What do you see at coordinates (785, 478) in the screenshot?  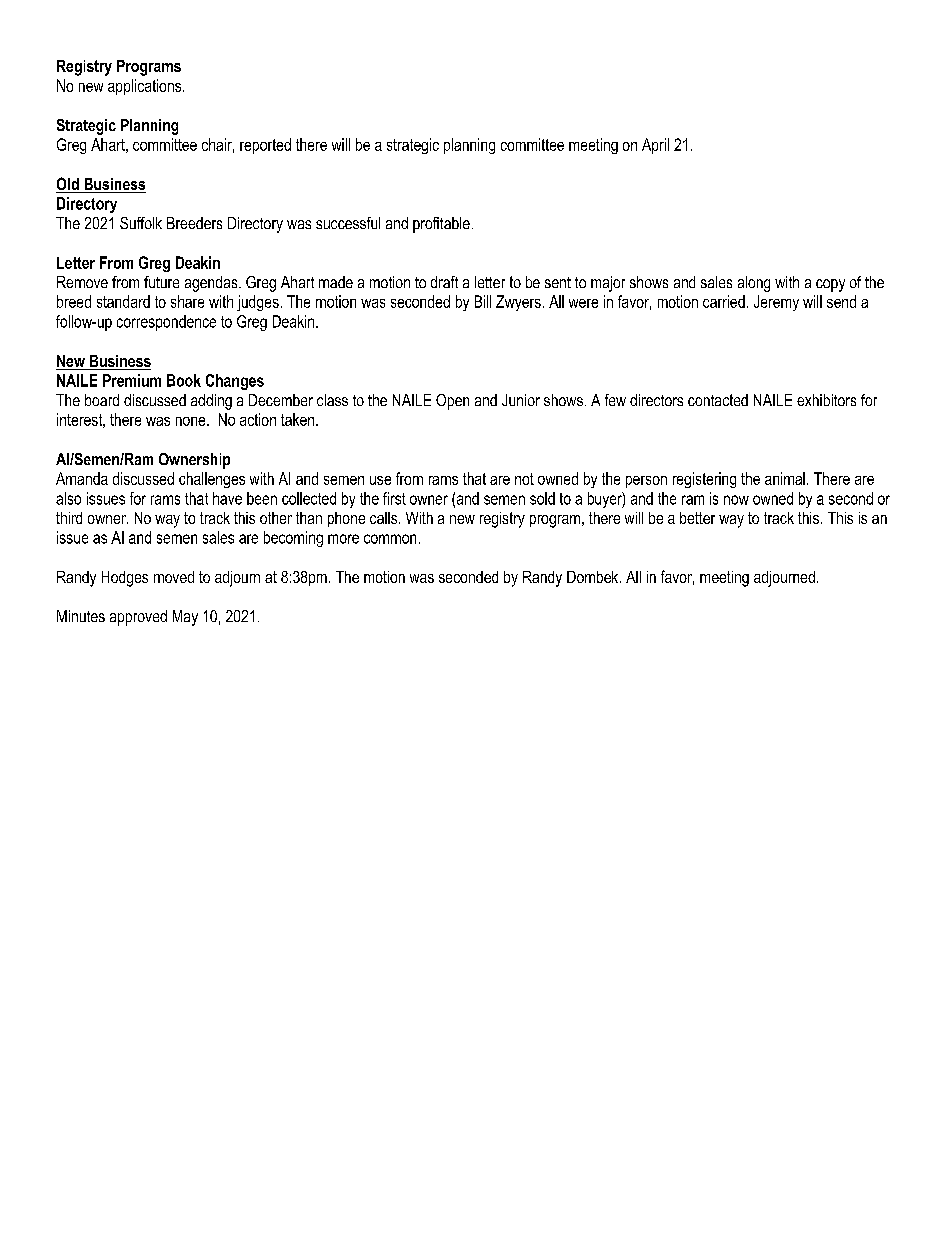 I see `animal` at bounding box center [785, 478].
